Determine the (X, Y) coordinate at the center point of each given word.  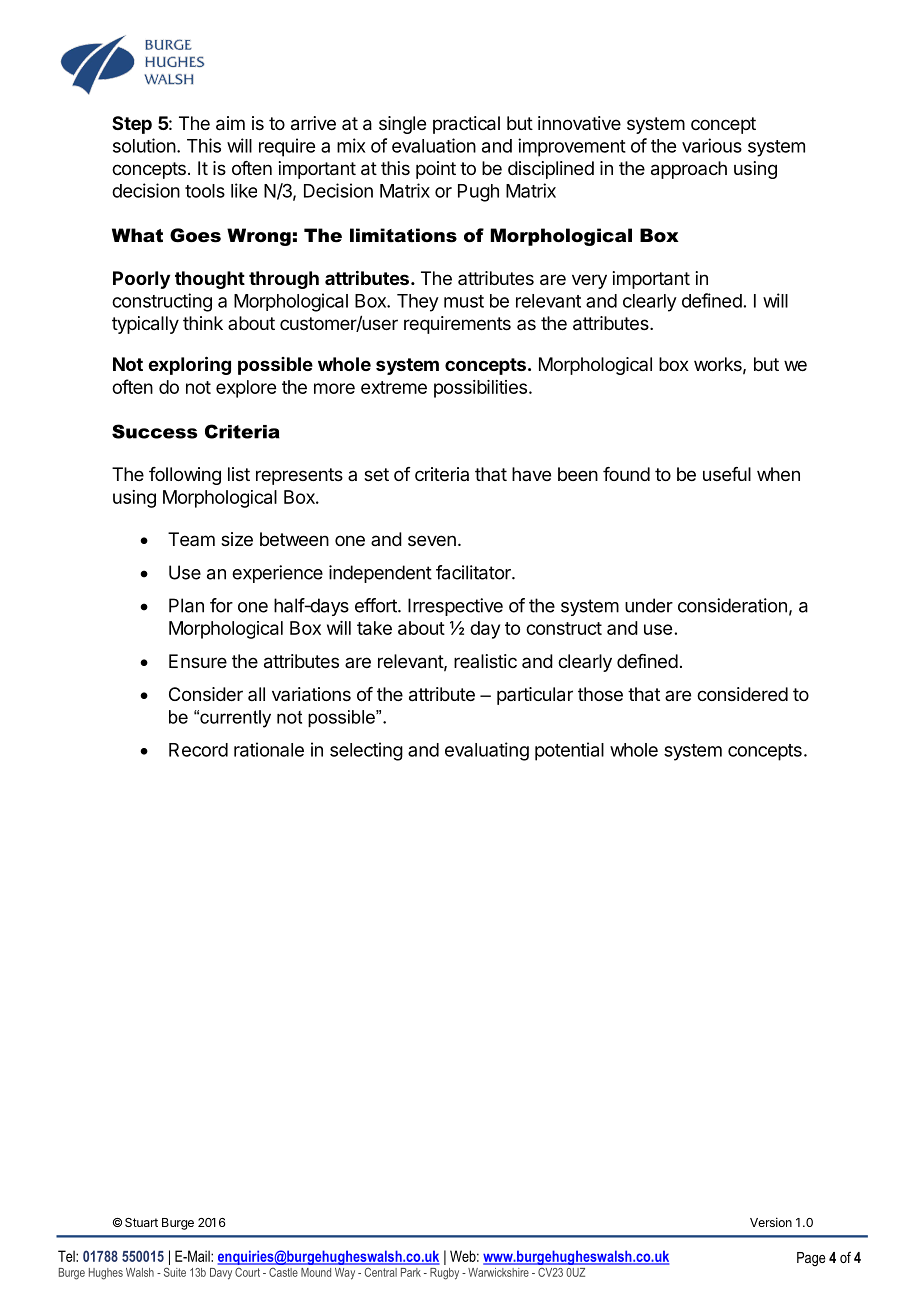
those (600, 694)
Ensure (198, 661)
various (712, 145)
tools (205, 191)
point (436, 170)
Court (248, 1272)
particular (535, 696)
